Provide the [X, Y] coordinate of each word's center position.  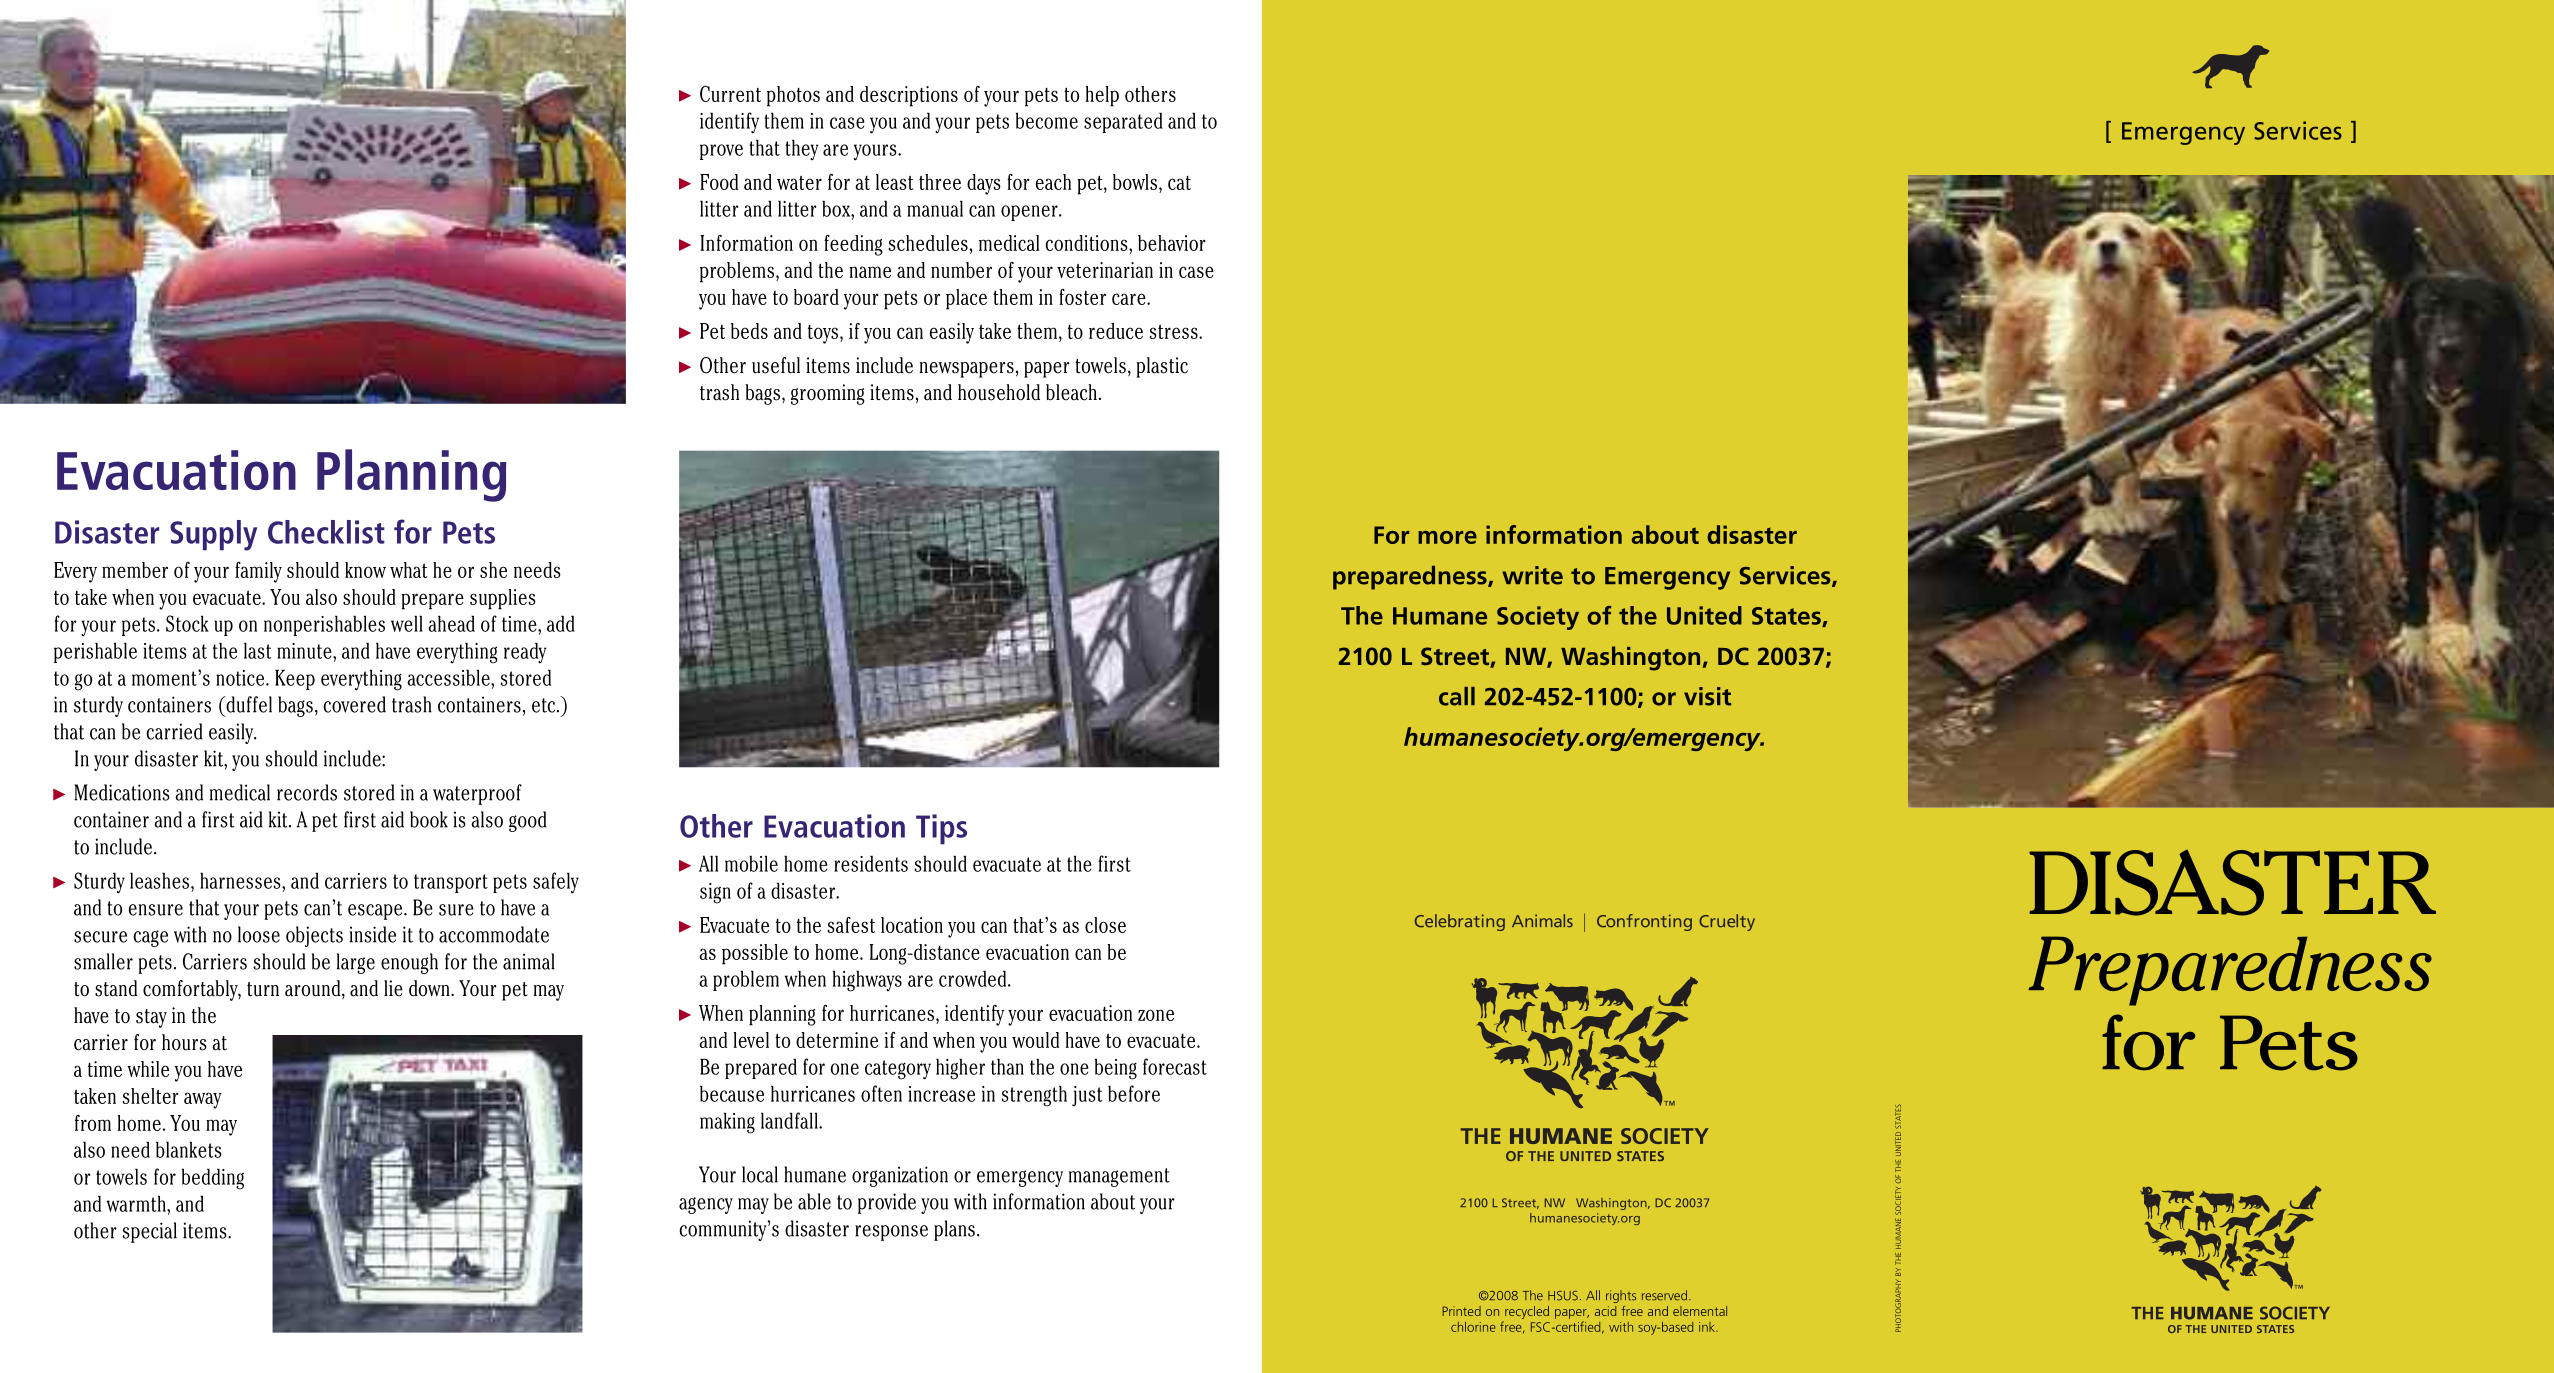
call [1457, 696]
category [898, 1070]
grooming [828, 394]
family [258, 572]
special [149, 1232]
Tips [941, 829]
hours [184, 1042]
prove [721, 152]
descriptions [909, 96]
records [307, 792]
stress [1174, 332]
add [561, 623]
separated [1123, 122]
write [1532, 575]
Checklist [326, 532]
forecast [1175, 1066]
